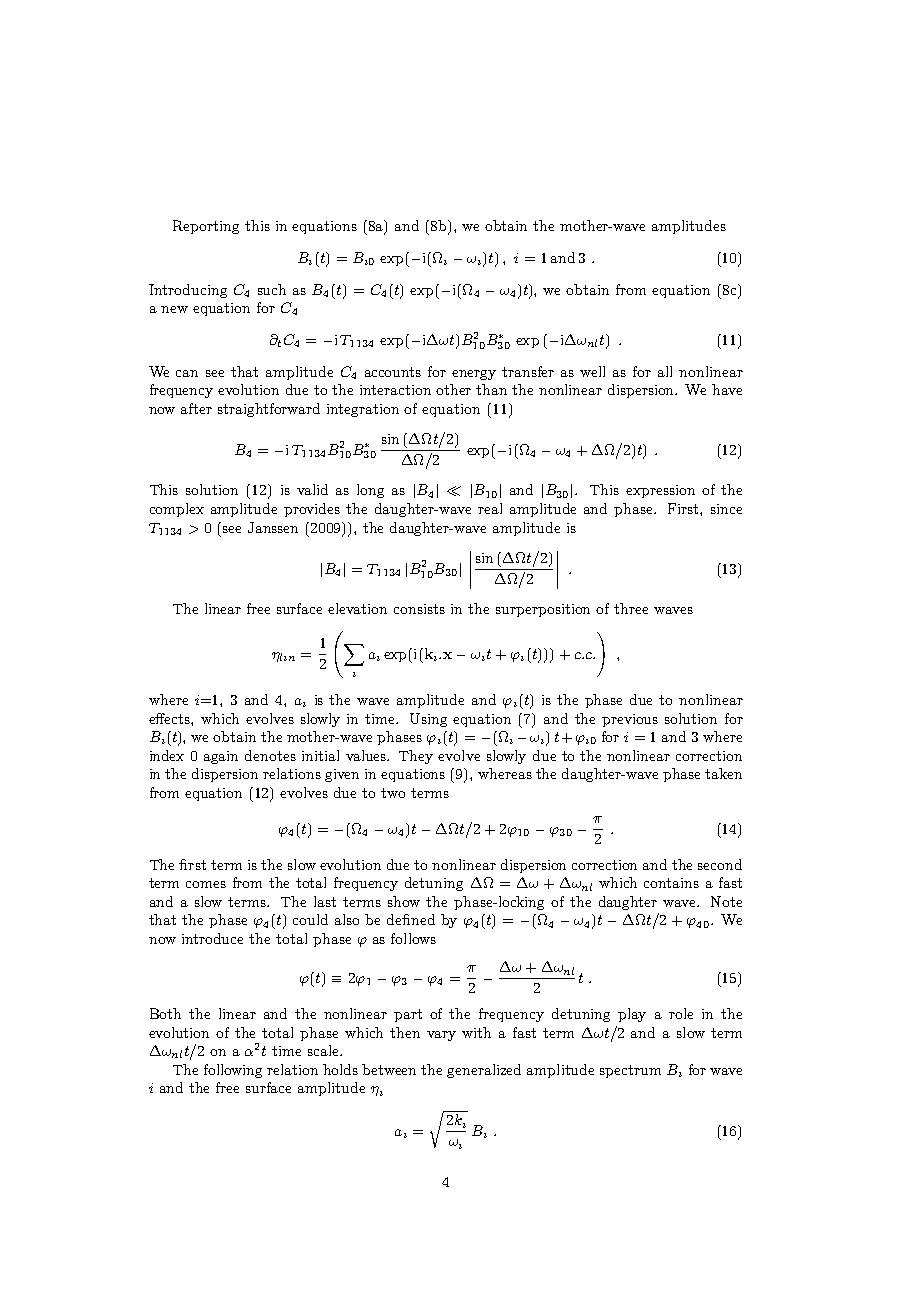  What do you see at coordinates (419, 609) in the screenshot?
I see `consists` at bounding box center [419, 609].
